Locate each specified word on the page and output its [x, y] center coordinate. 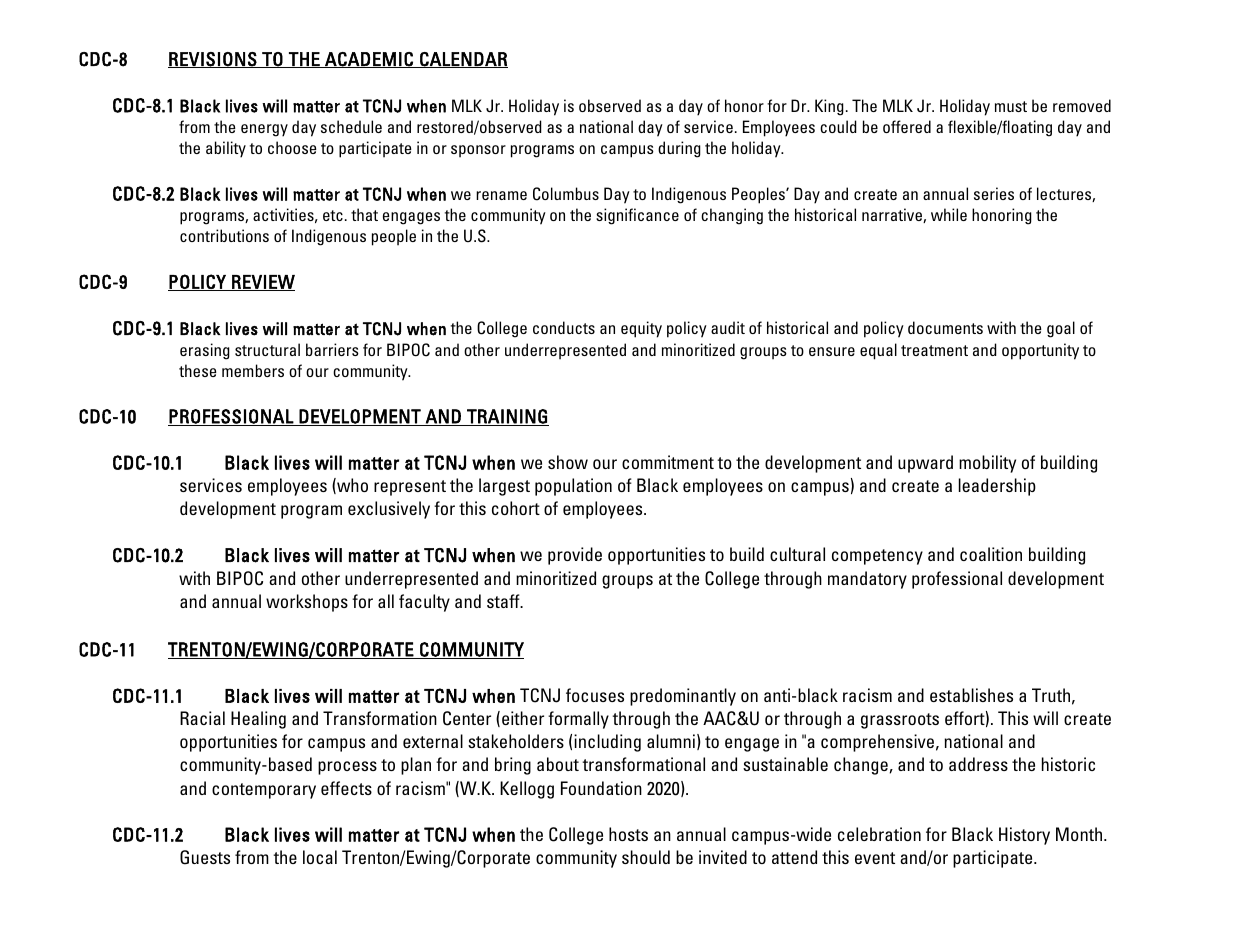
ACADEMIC [369, 60]
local [320, 857]
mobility [987, 464]
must [1011, 106]
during [679, 149]
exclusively [389, 510]
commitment [668, 462]
